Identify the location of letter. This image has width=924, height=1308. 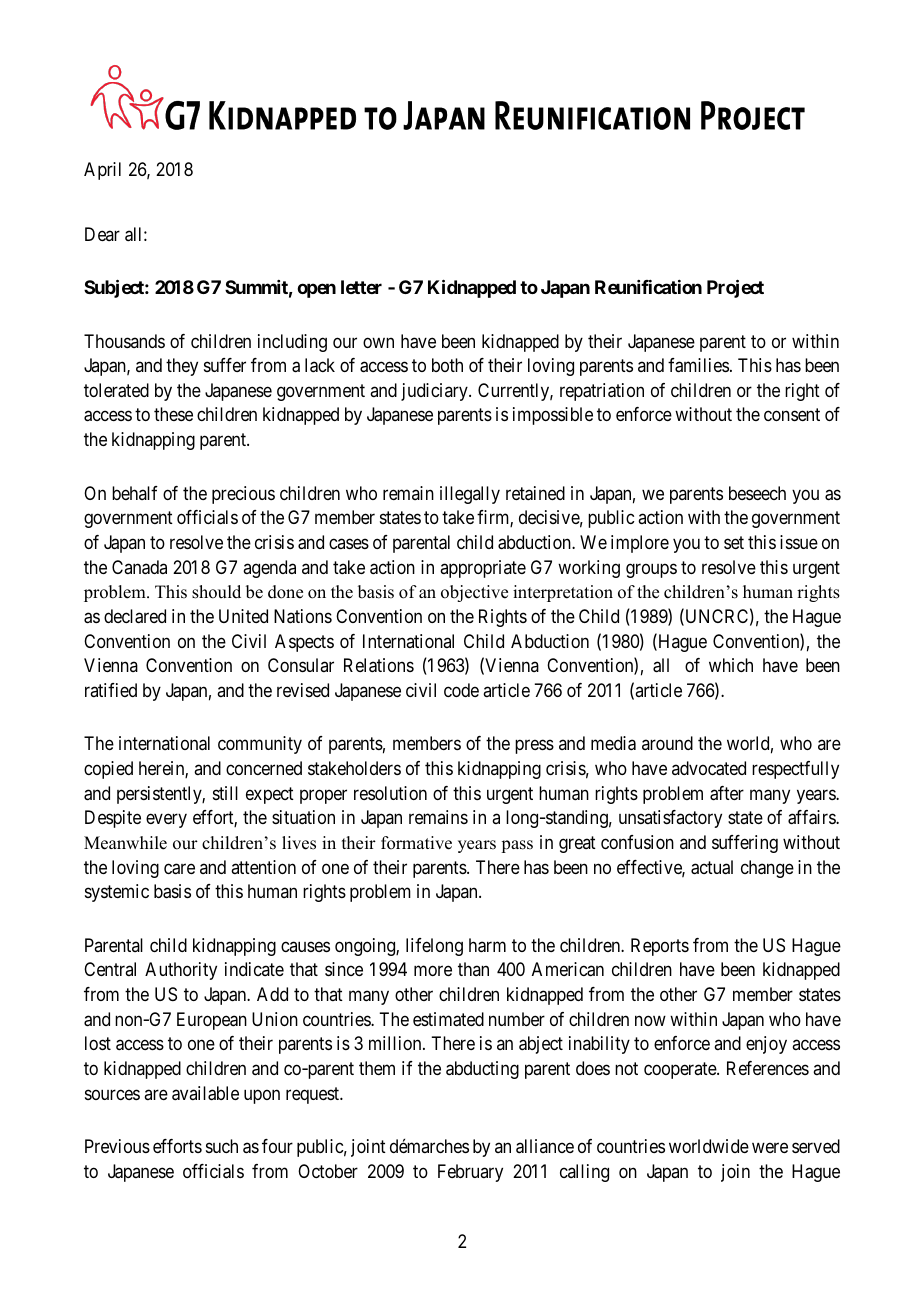
(361, 287).
